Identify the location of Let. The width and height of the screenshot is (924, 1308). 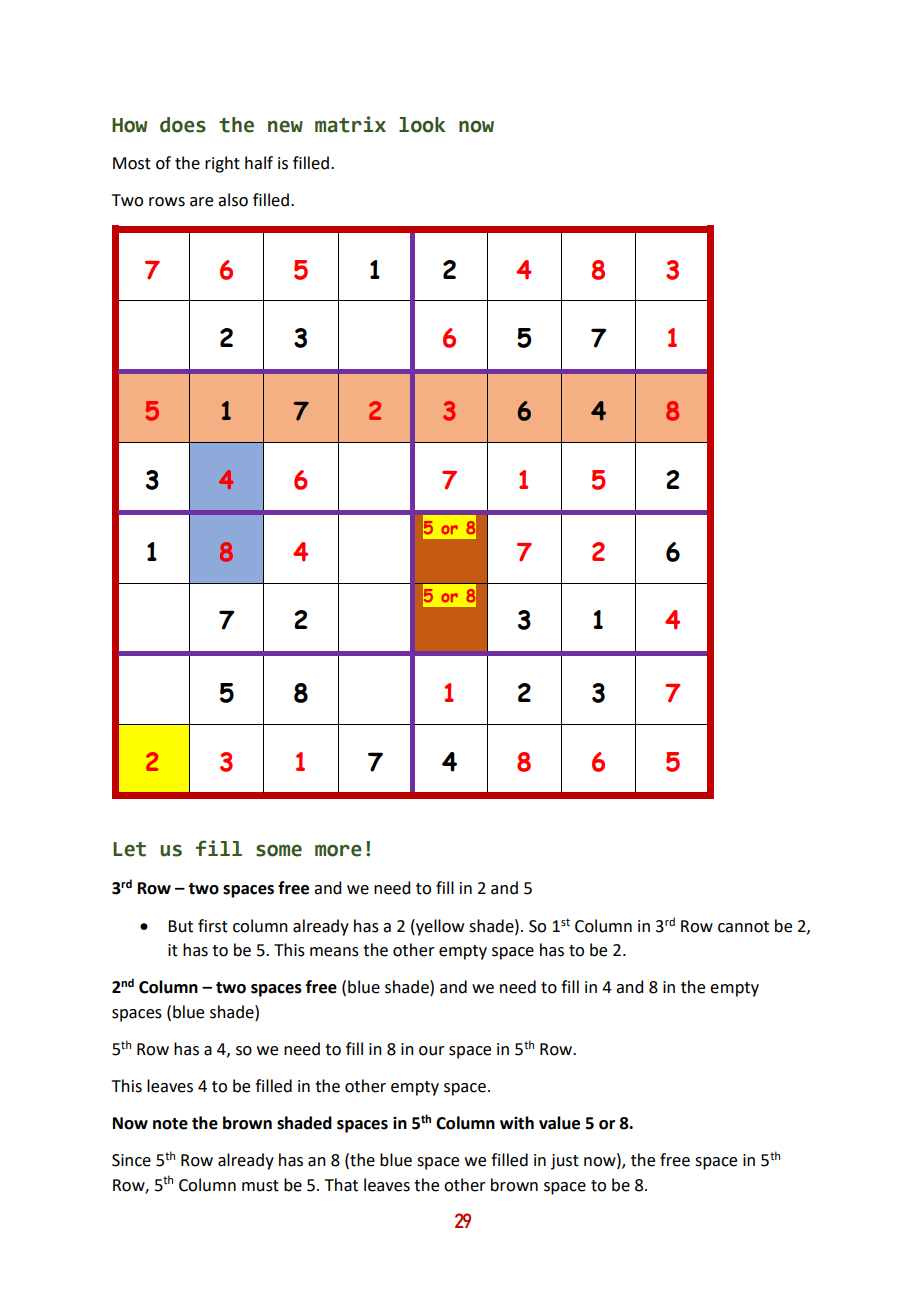
(129, 849).
